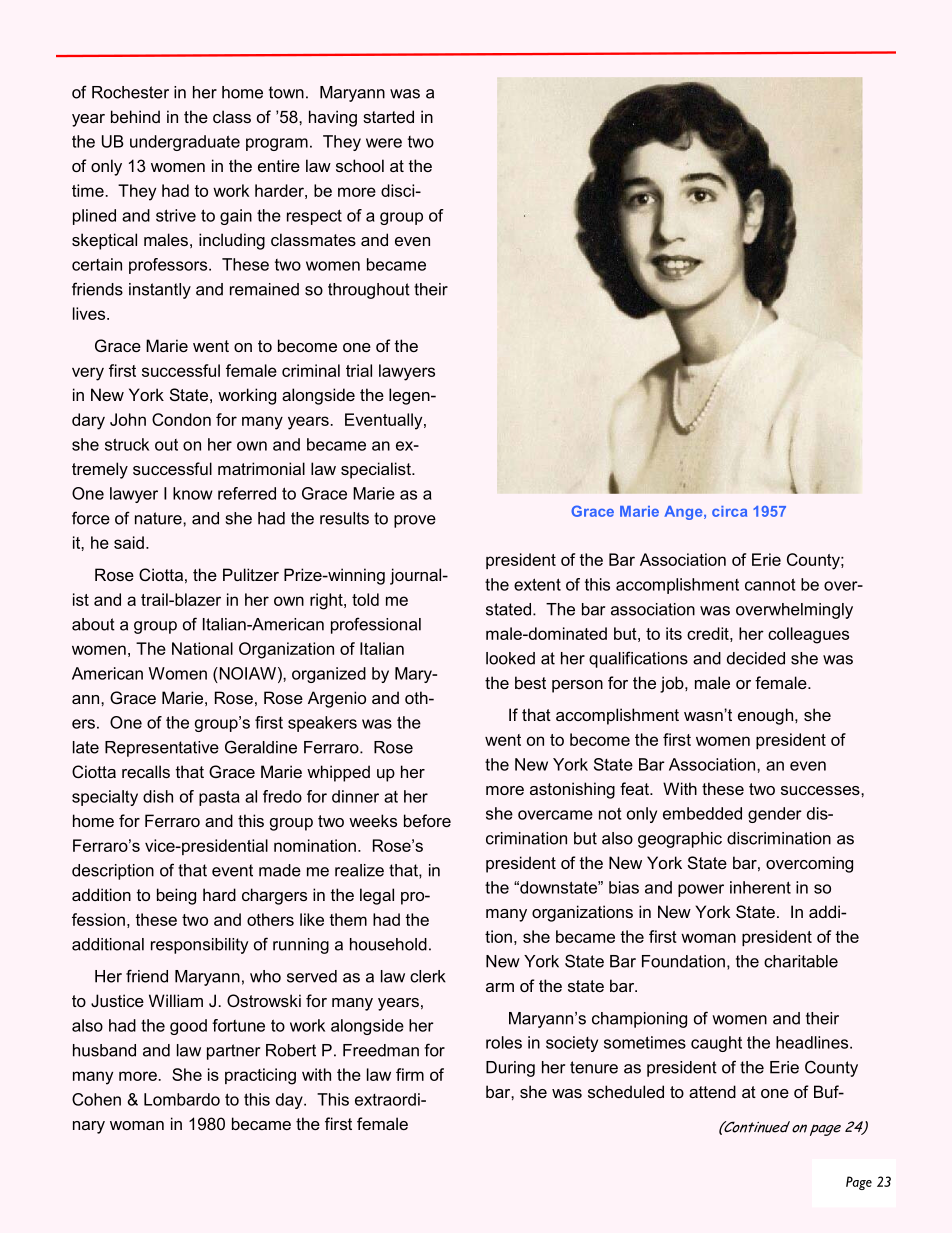 The image size is (952, 1233). I want to click on undergraduate, so click(185, 143).
